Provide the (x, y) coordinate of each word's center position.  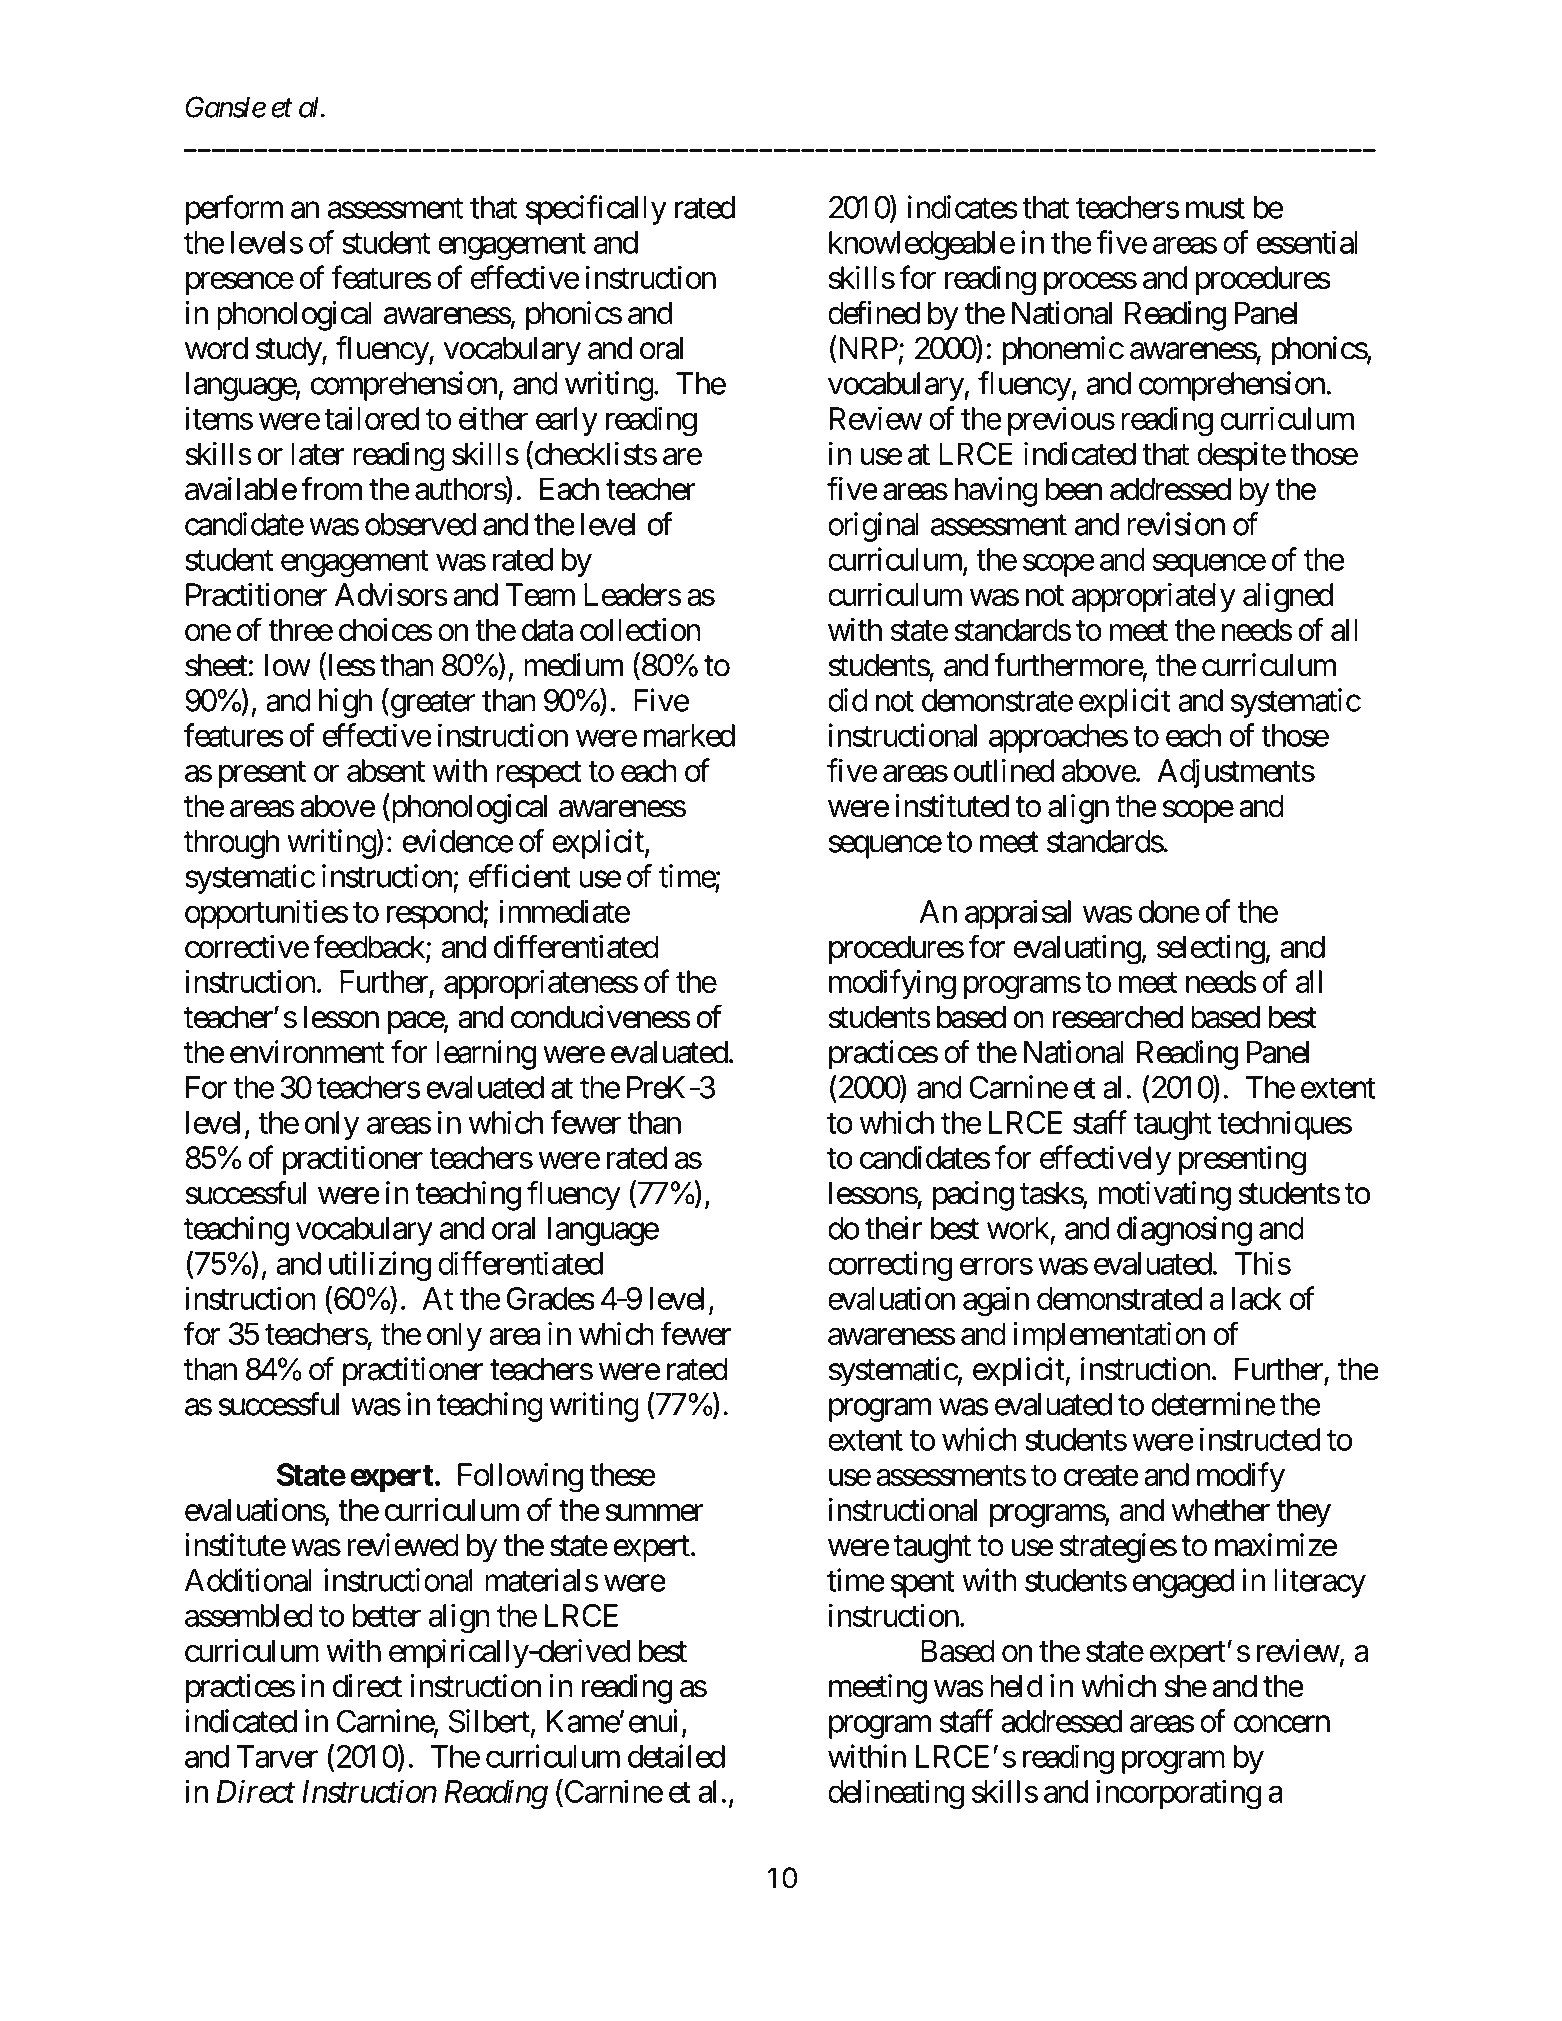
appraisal (1018, 914)
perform (234, 210)
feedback (370, 947)
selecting (1211, 950)
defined (874, 313)
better (386, 1615)
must (1215, 208)
